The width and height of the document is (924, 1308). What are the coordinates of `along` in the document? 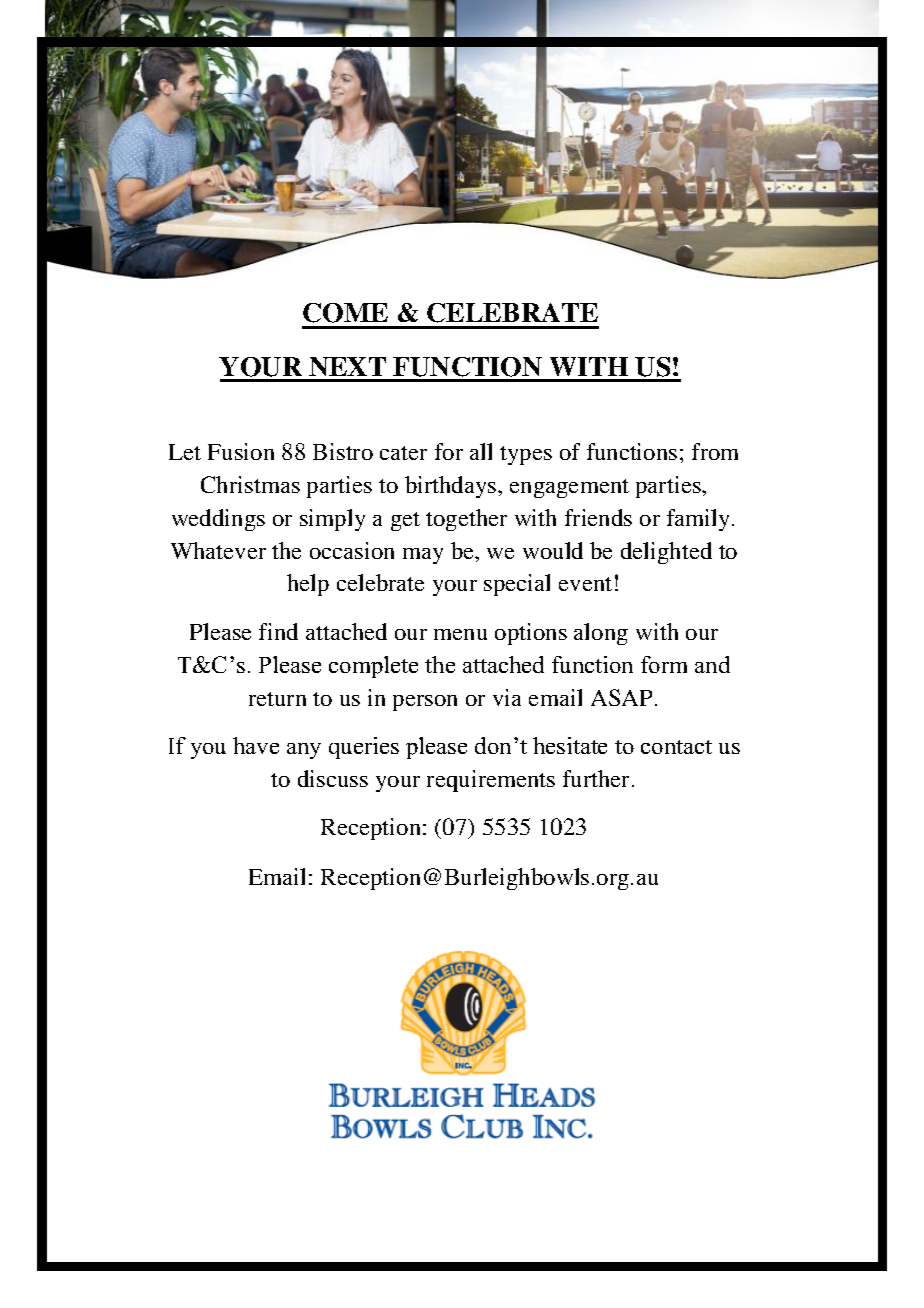 It's located at (601, 634).
